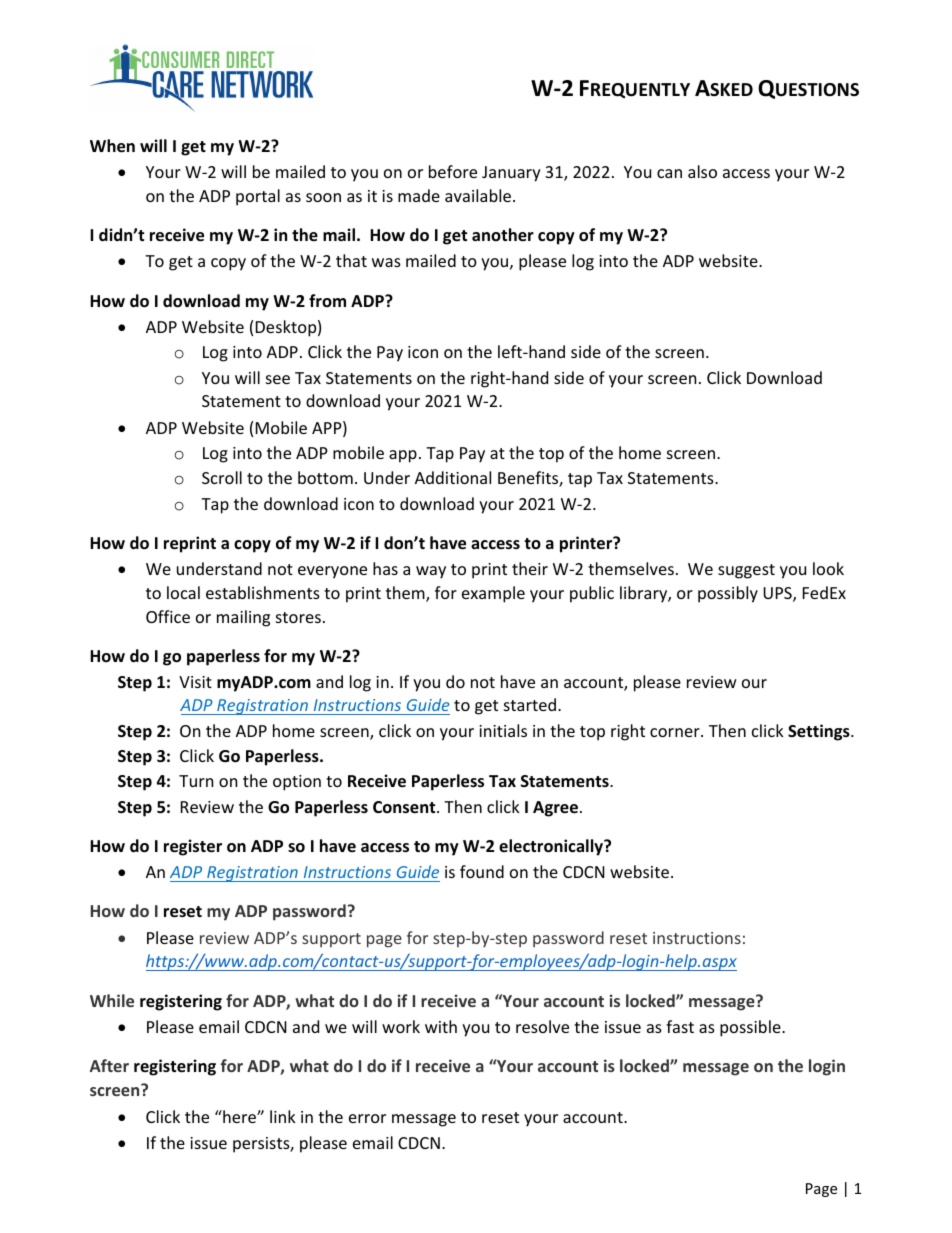 This document has height=1233, width=952. What do you see at coordinates (109, 1065) in the document?
I see `After` at bounding box center [109, 1065].
